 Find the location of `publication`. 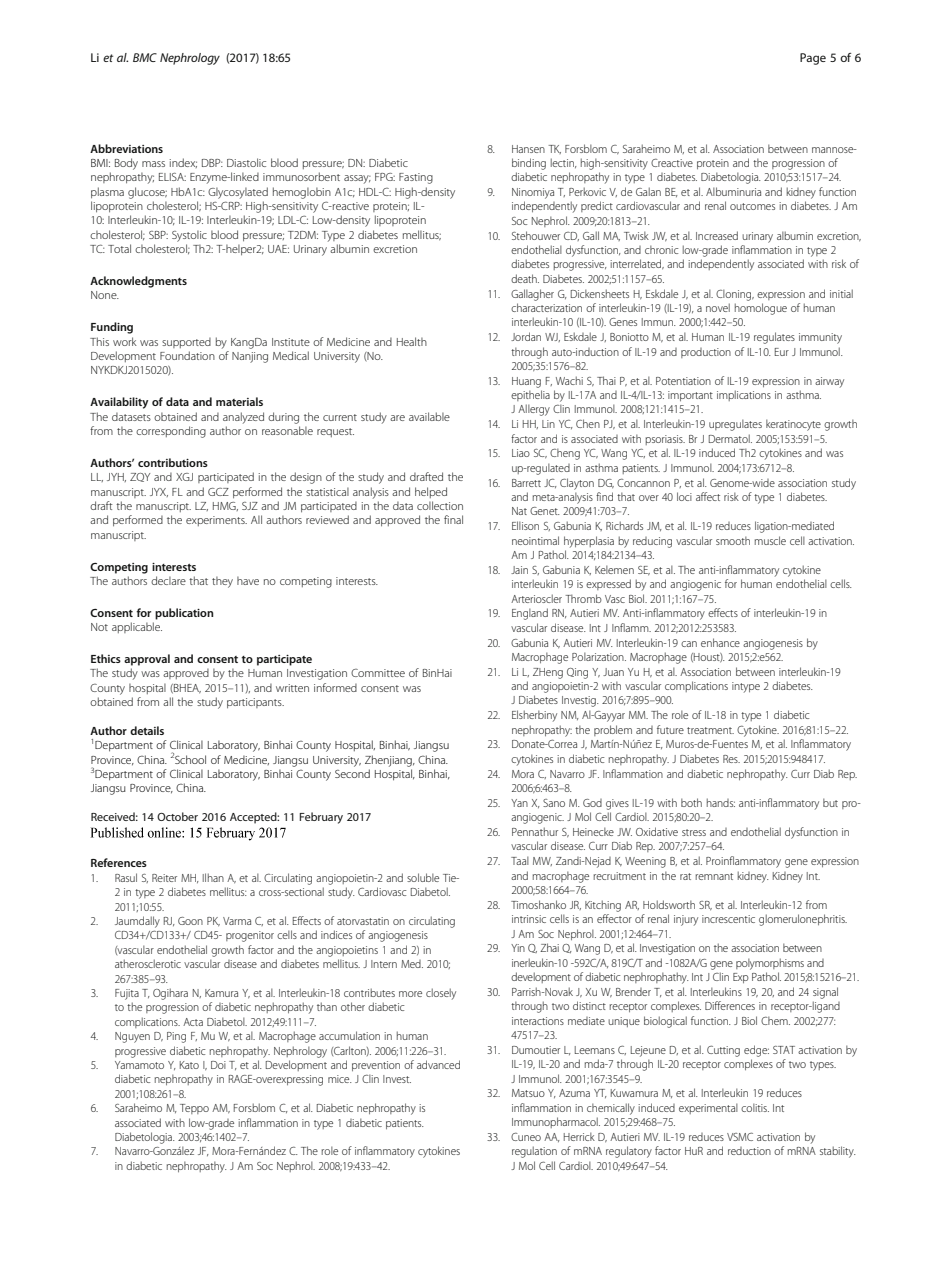

publication is located at coordinates (184, 614).
